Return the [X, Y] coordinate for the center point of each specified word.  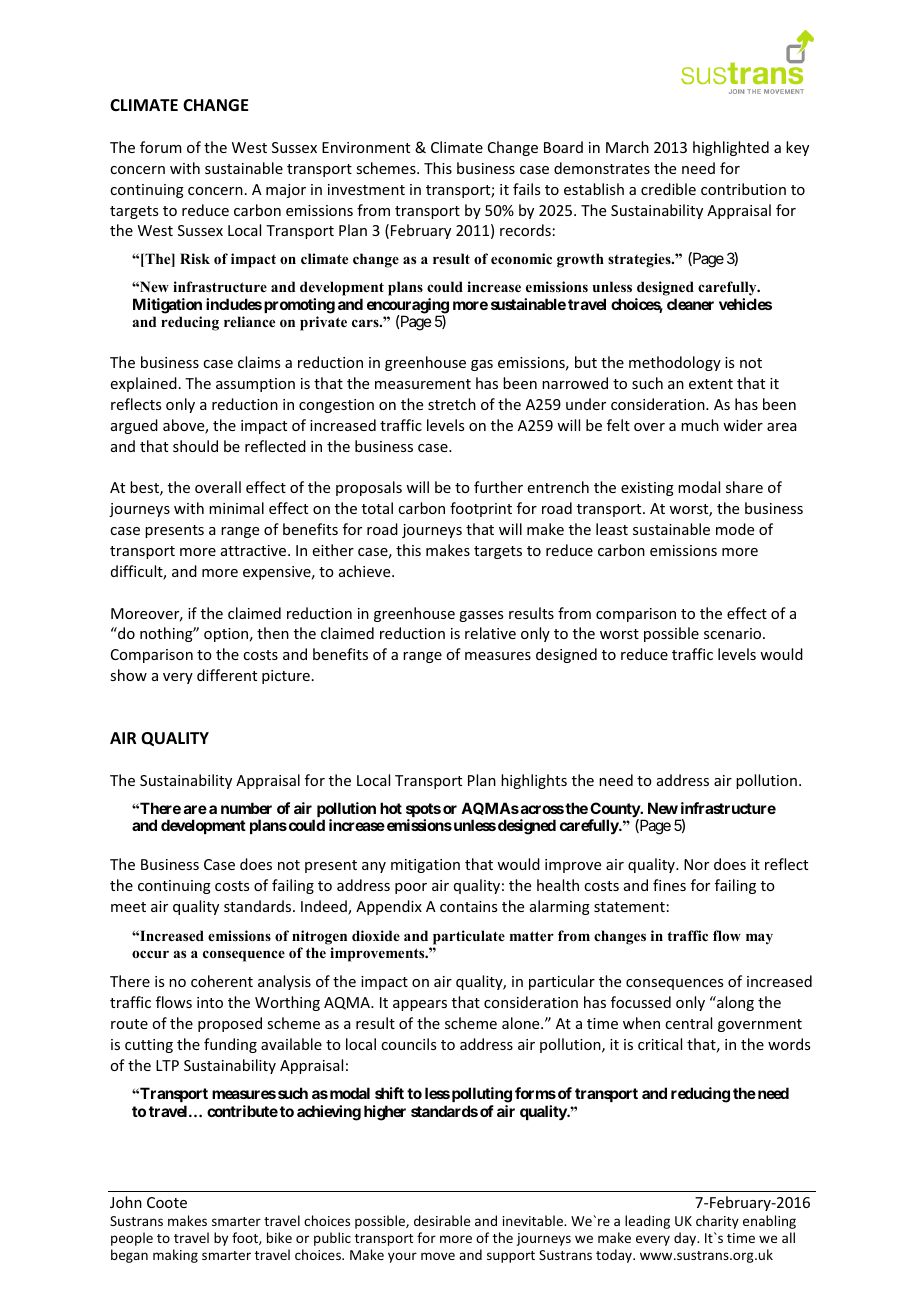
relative [490, 633]
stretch [452, 404]
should [195, 446]
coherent [222, 981]
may [759, 939]
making [175, 1256]
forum [161, 147]
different [227, 675]
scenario [734, 633]
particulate [469, 937]
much [700, 425]
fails [526, 189]
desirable [442, 1220]
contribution [743, 189]
